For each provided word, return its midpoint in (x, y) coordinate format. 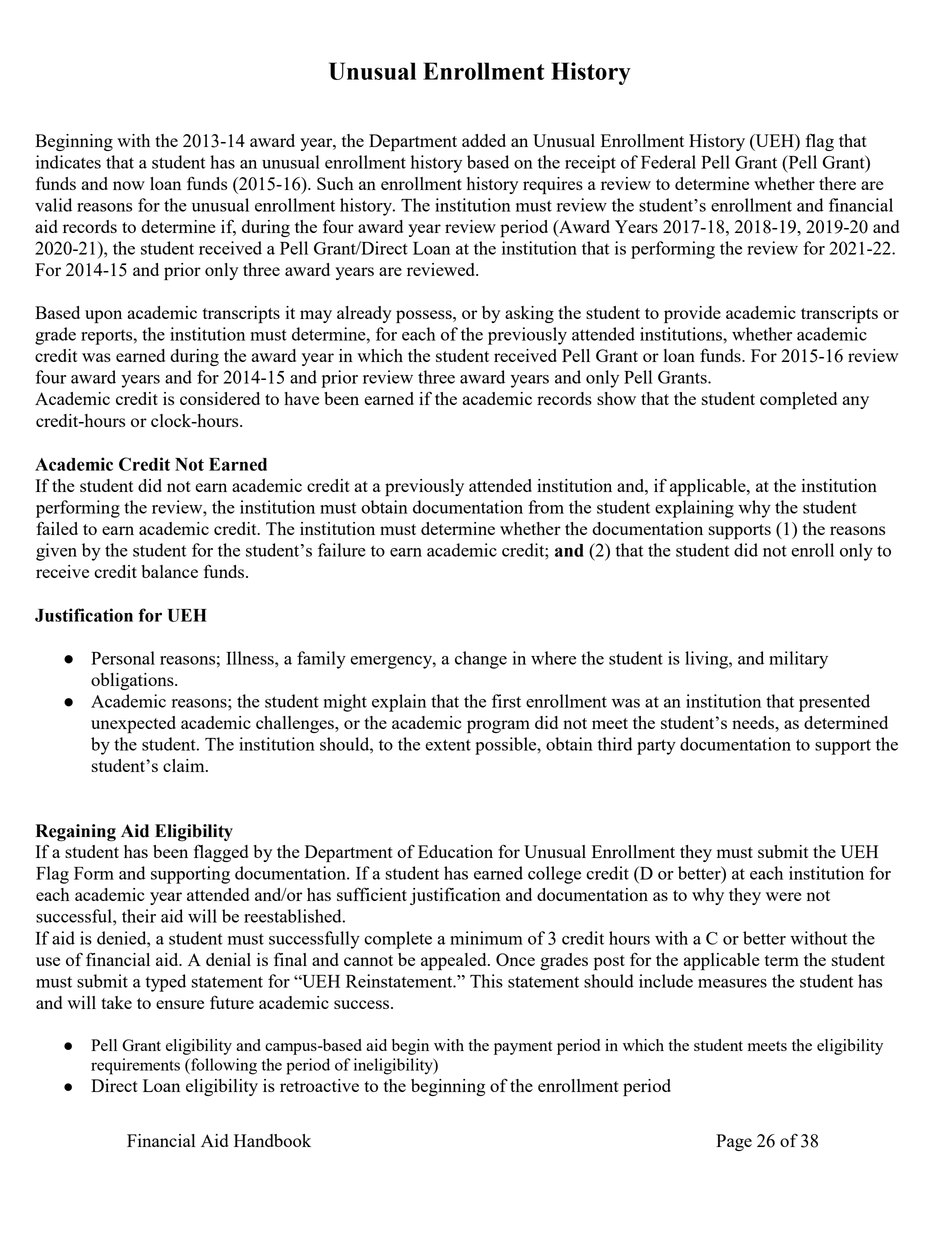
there (837, 183)
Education (455, 851)
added (484, 140)
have (301, 398)
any (856, 402)
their (139, 916)
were (784, 896)
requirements (135, 1066)
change (481, 660)
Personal (123, 658)
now (129, 185)
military (798, 660)
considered (220, 398)
